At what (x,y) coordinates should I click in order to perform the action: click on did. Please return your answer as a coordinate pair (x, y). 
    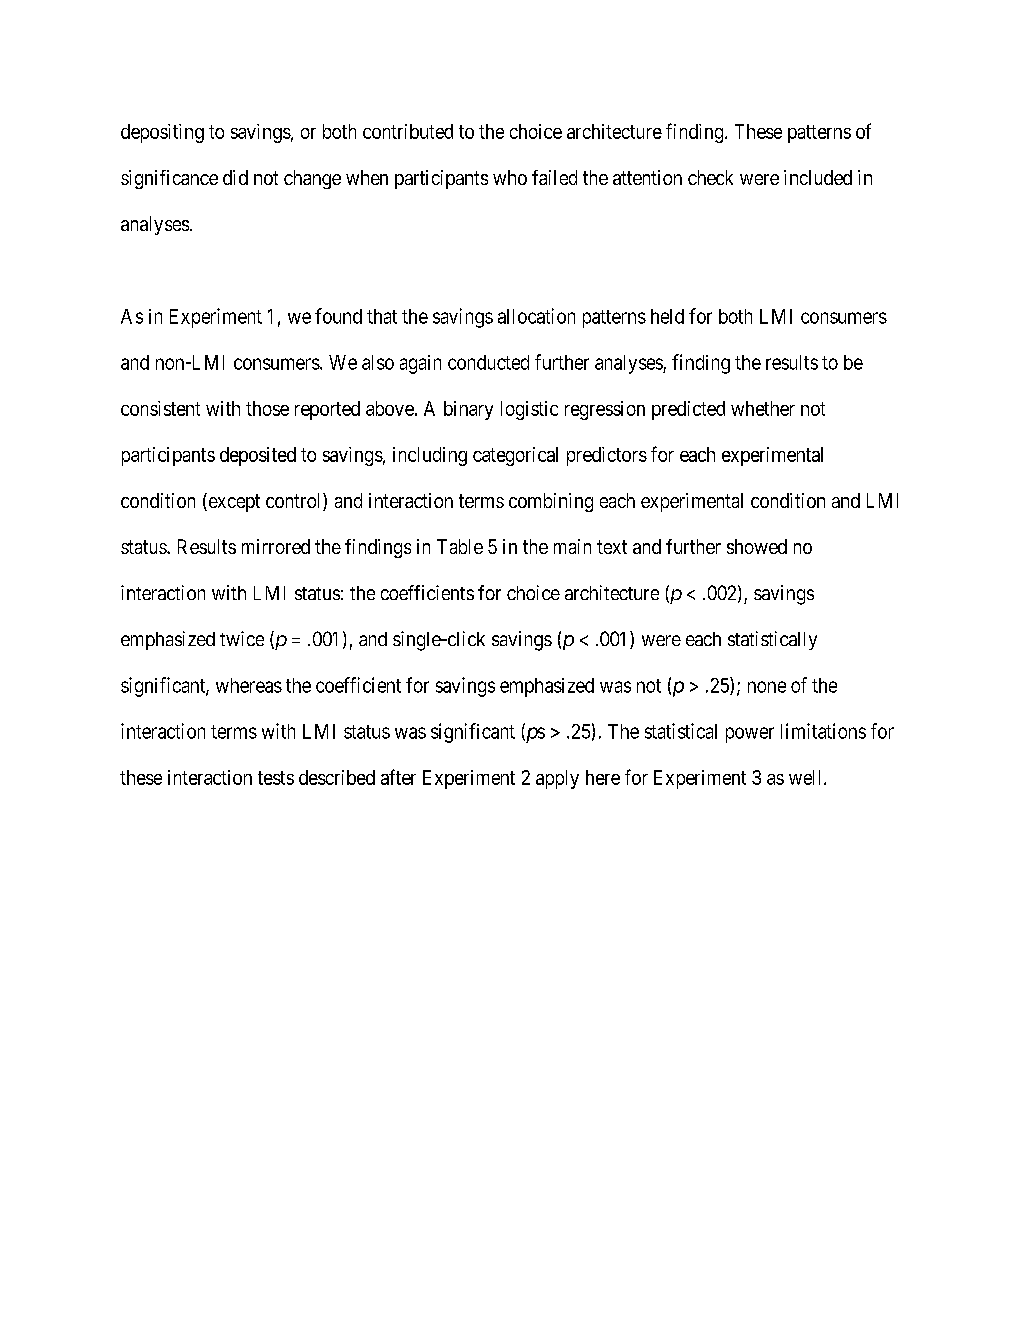
    Looking at the image, I should click on (235, 177).
